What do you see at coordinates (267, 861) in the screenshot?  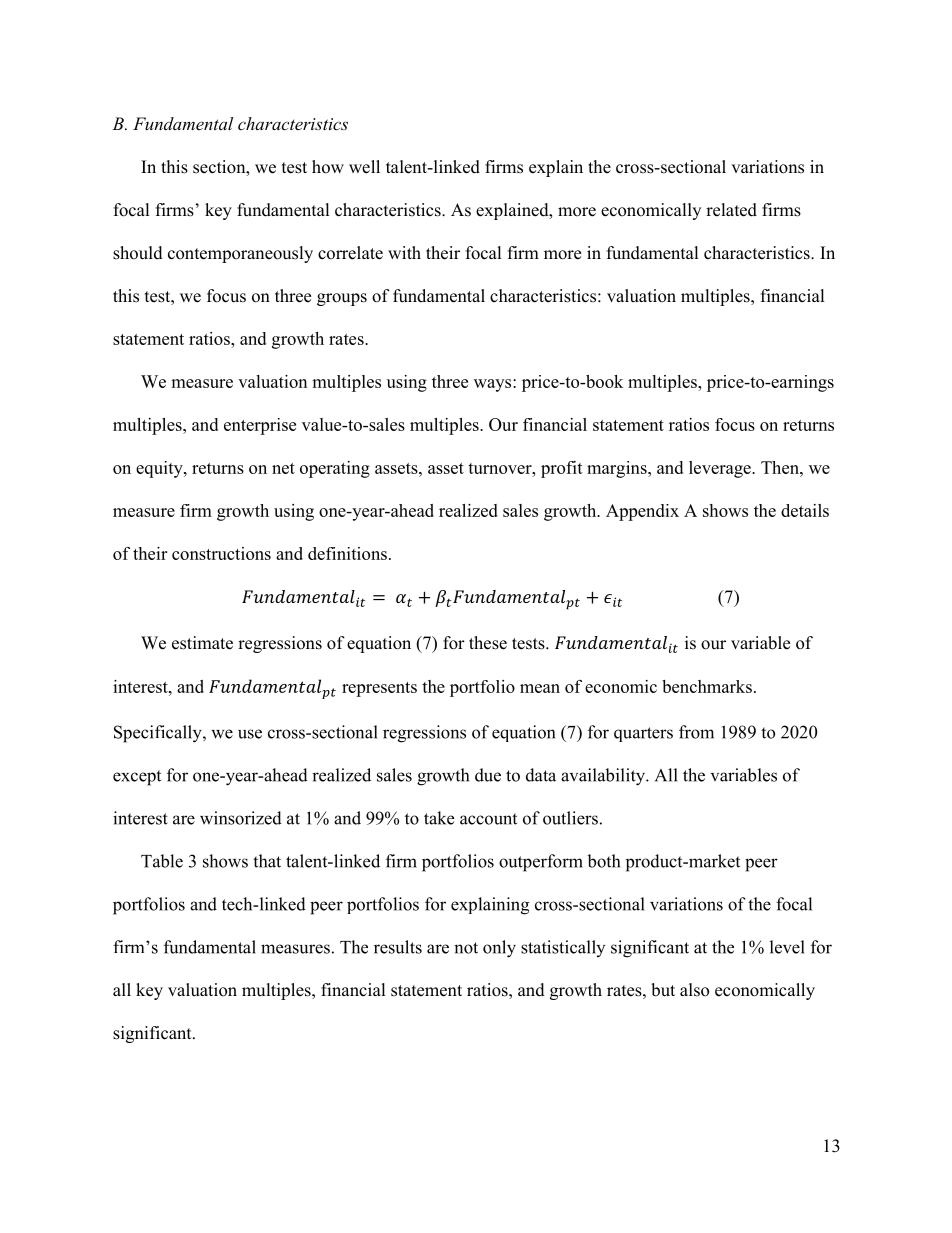 I see `that` at bounding box center [267, 861].
